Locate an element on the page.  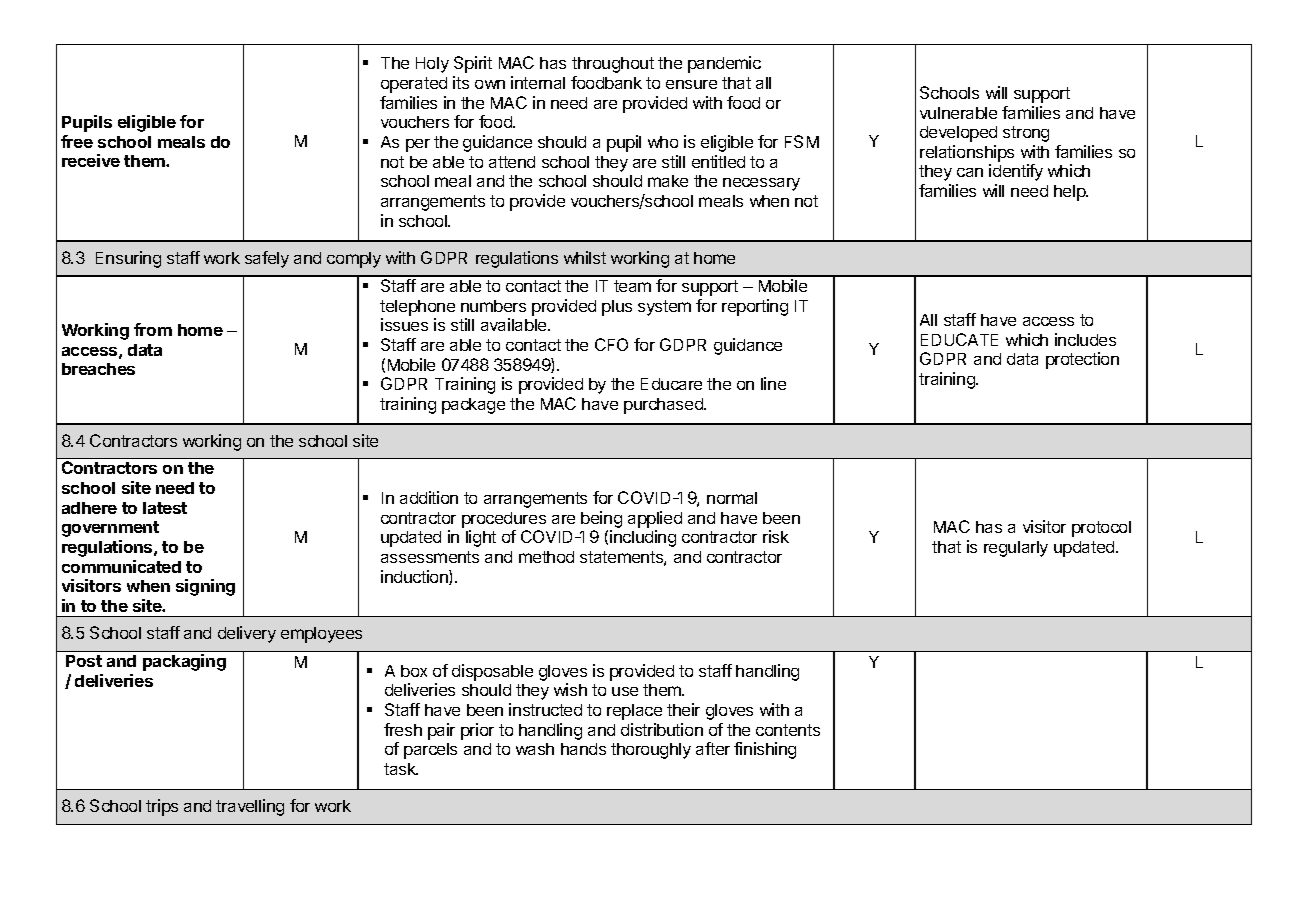
protection is located at coordinates (1082, 360).
